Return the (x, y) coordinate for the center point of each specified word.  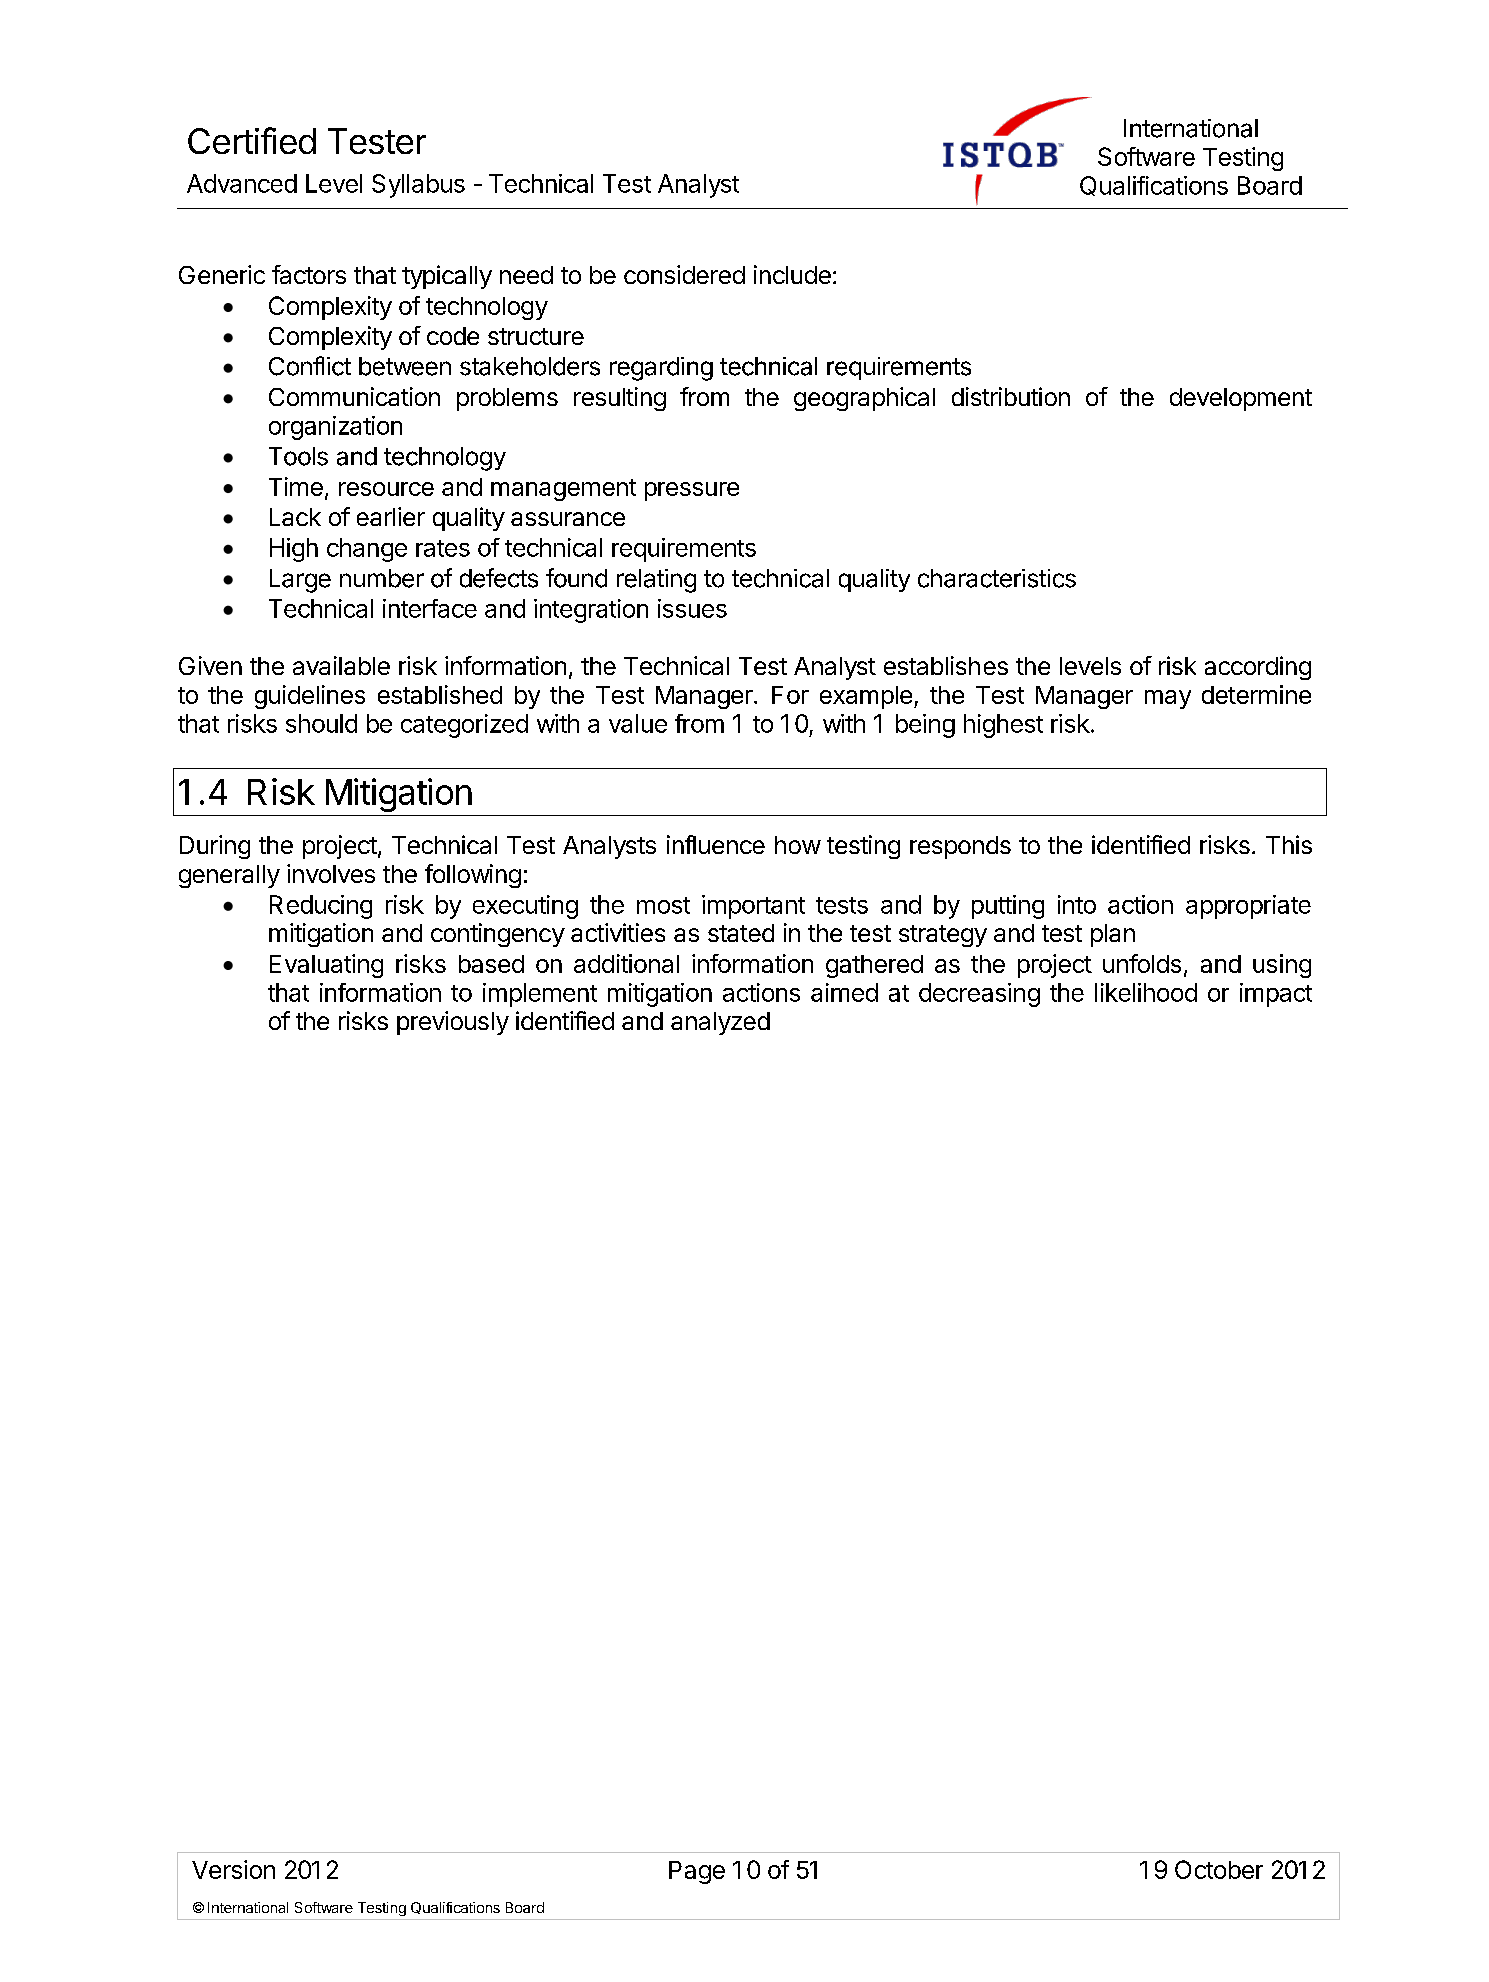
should (321, 723)
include (792, 274)
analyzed (720, 1023)
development (1241, 399)
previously (453, 1023)
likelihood (1146, 992)
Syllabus (418, 186)
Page (697, 1872)
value (638, 723)
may (1168, 699)
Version (233, 1869)
